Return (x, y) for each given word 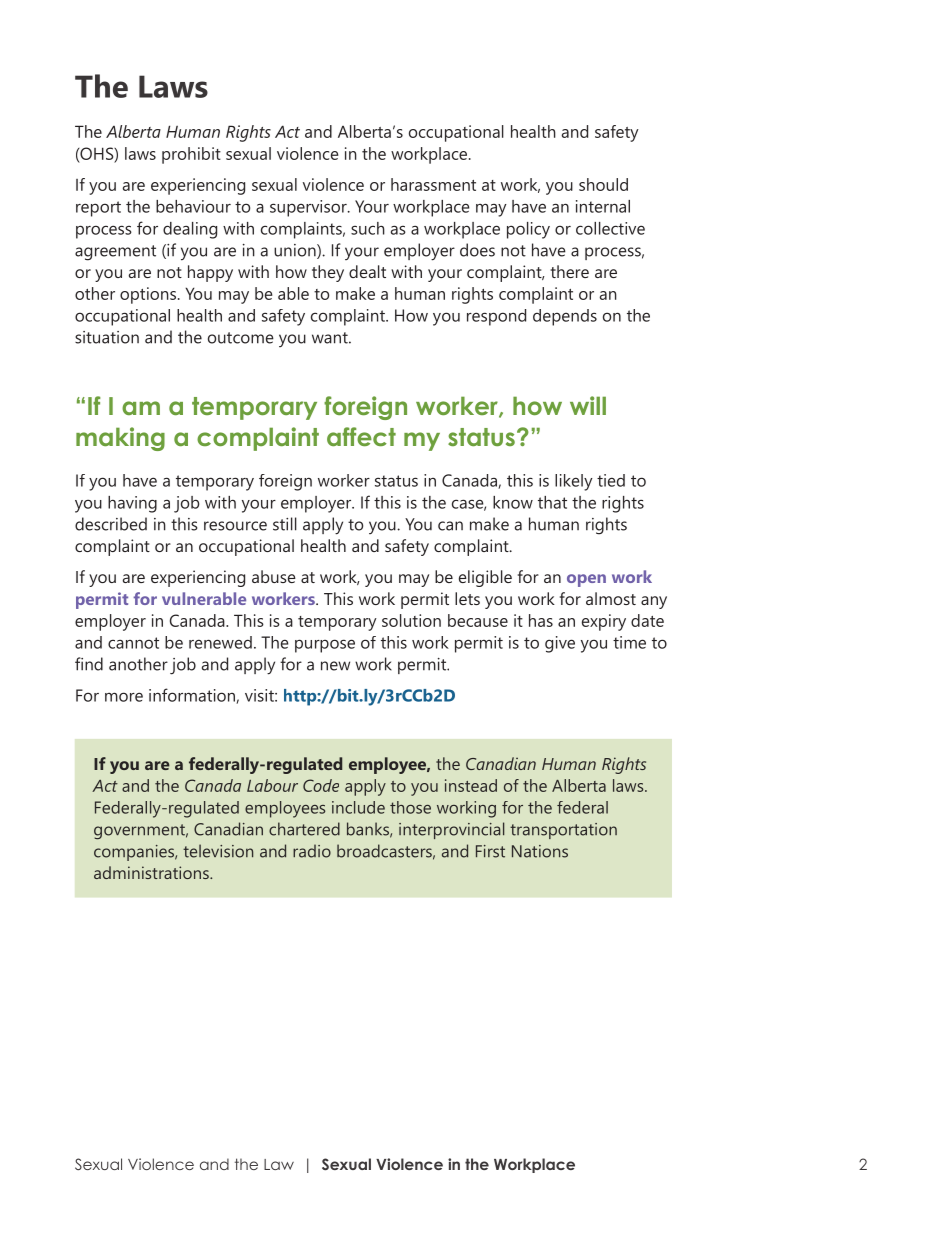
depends (565, 317)
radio (312, 851)
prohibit (191, 155)
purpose (325, 646)
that (552, 502)
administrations (152, 872)
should (603, 184)
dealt (367, 271)
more (124, 697)
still (285, 524)
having (132, 504)
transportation (563, 831)
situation (107, 337)
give (560, 644)
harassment (433, 184)
